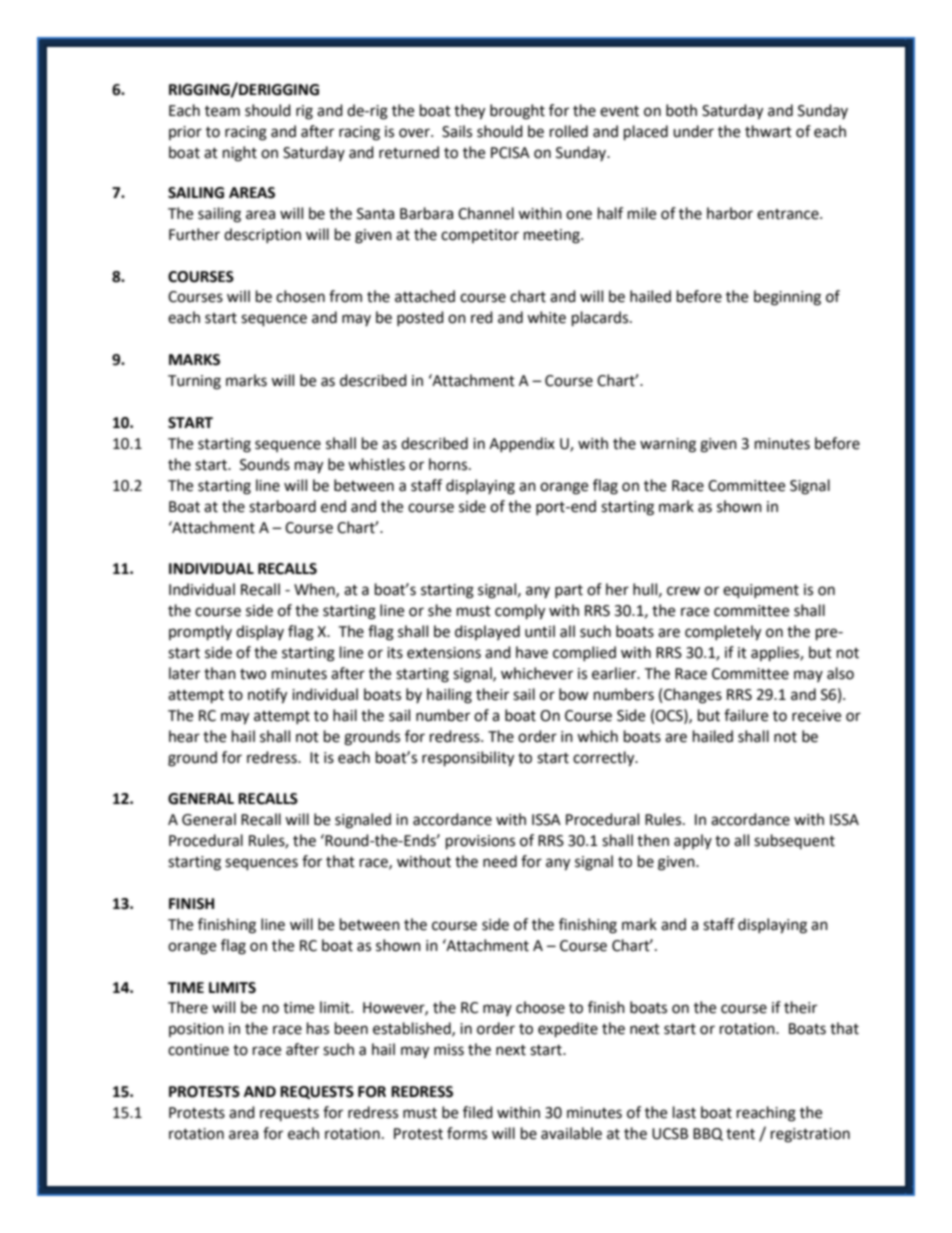 Image resolution: width=952 pixels, height=1233 pixels. Describe the element at coordinates (198, 1050) in the image. I see `continue` at that location.
